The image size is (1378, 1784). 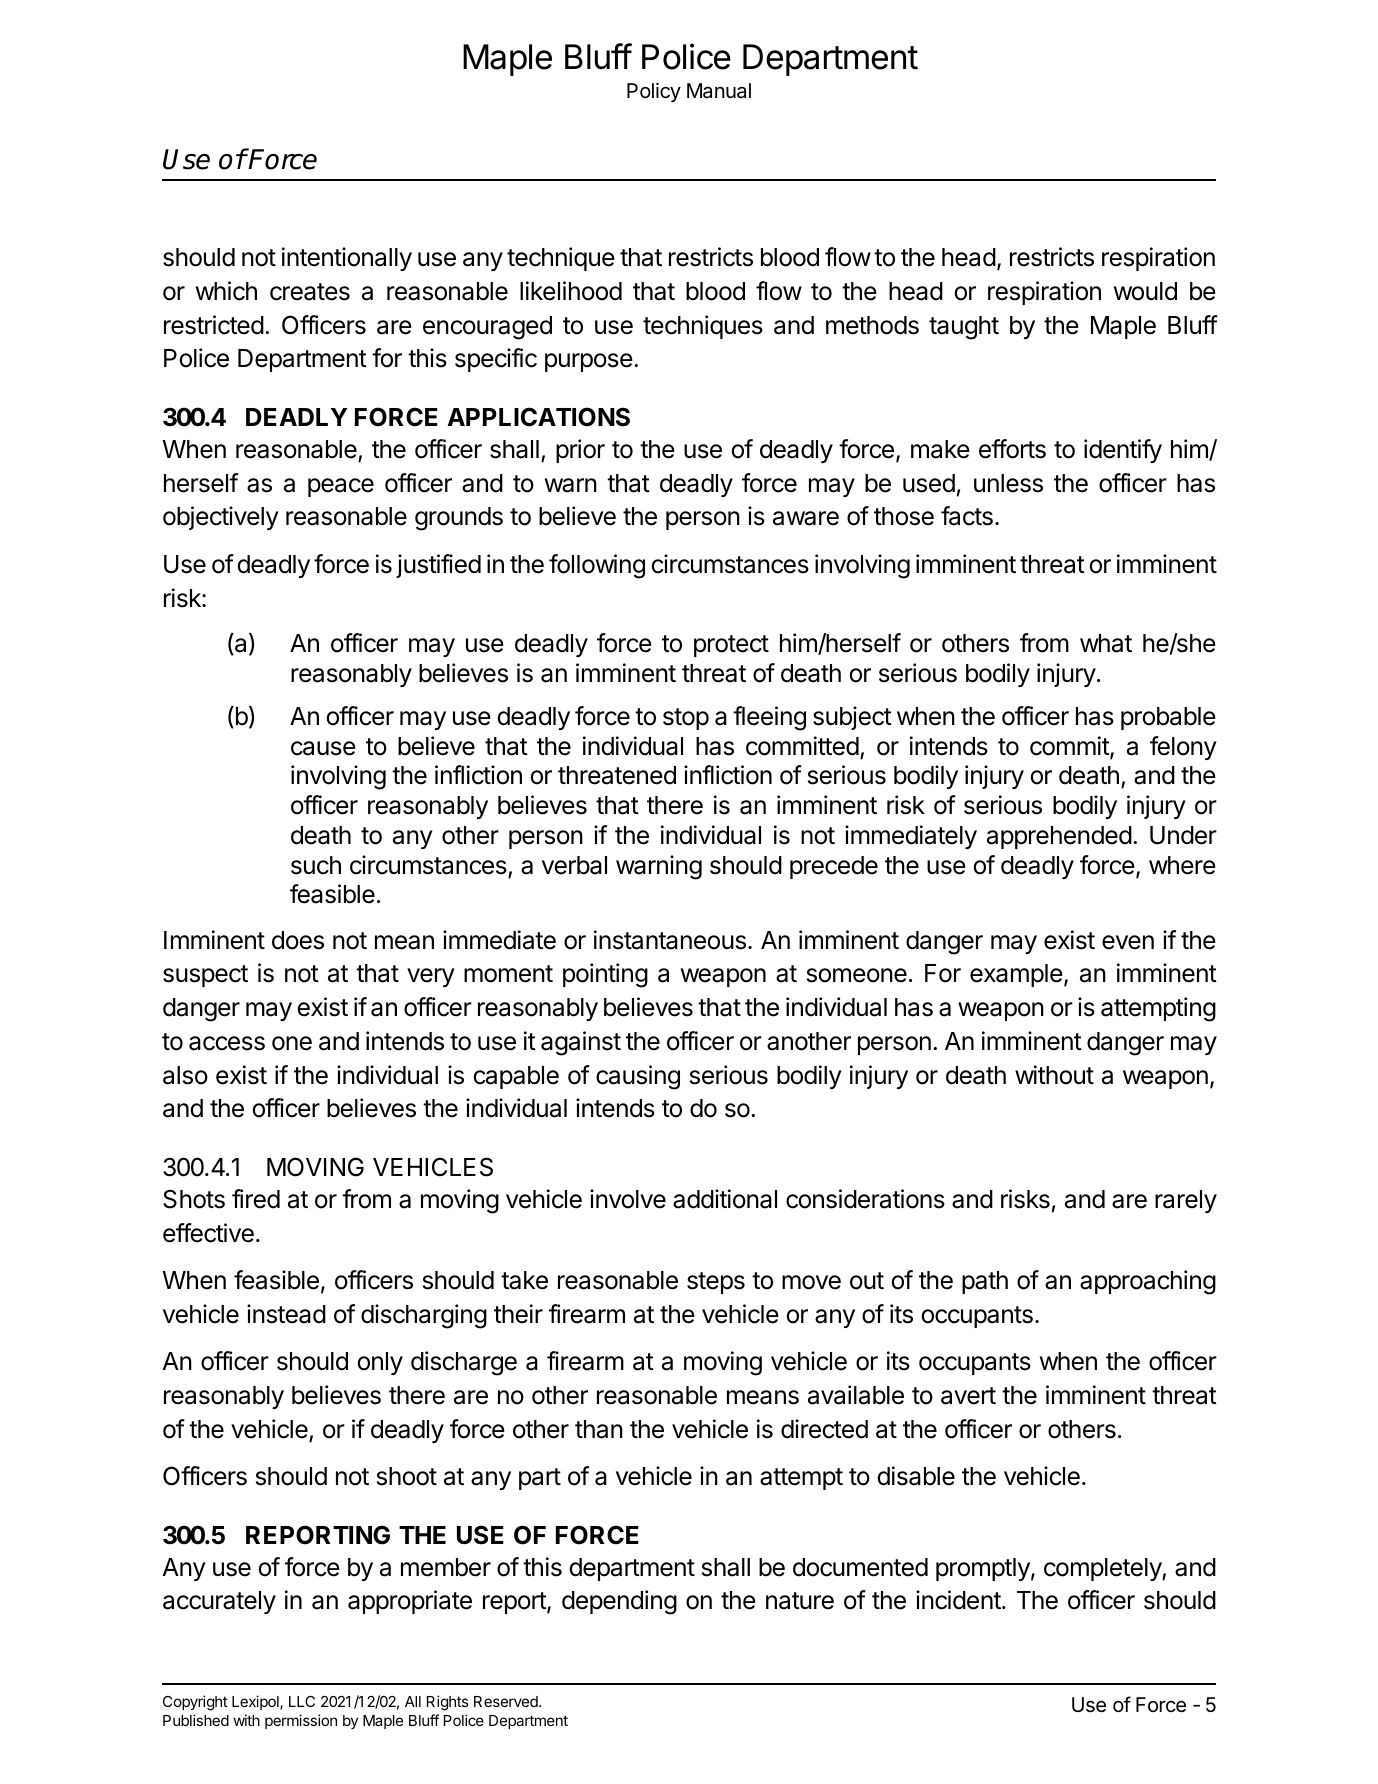 What do you see at coordinates (654, 92) in the screenshot?
I see `Policy` at bounding box center [654, 92].
